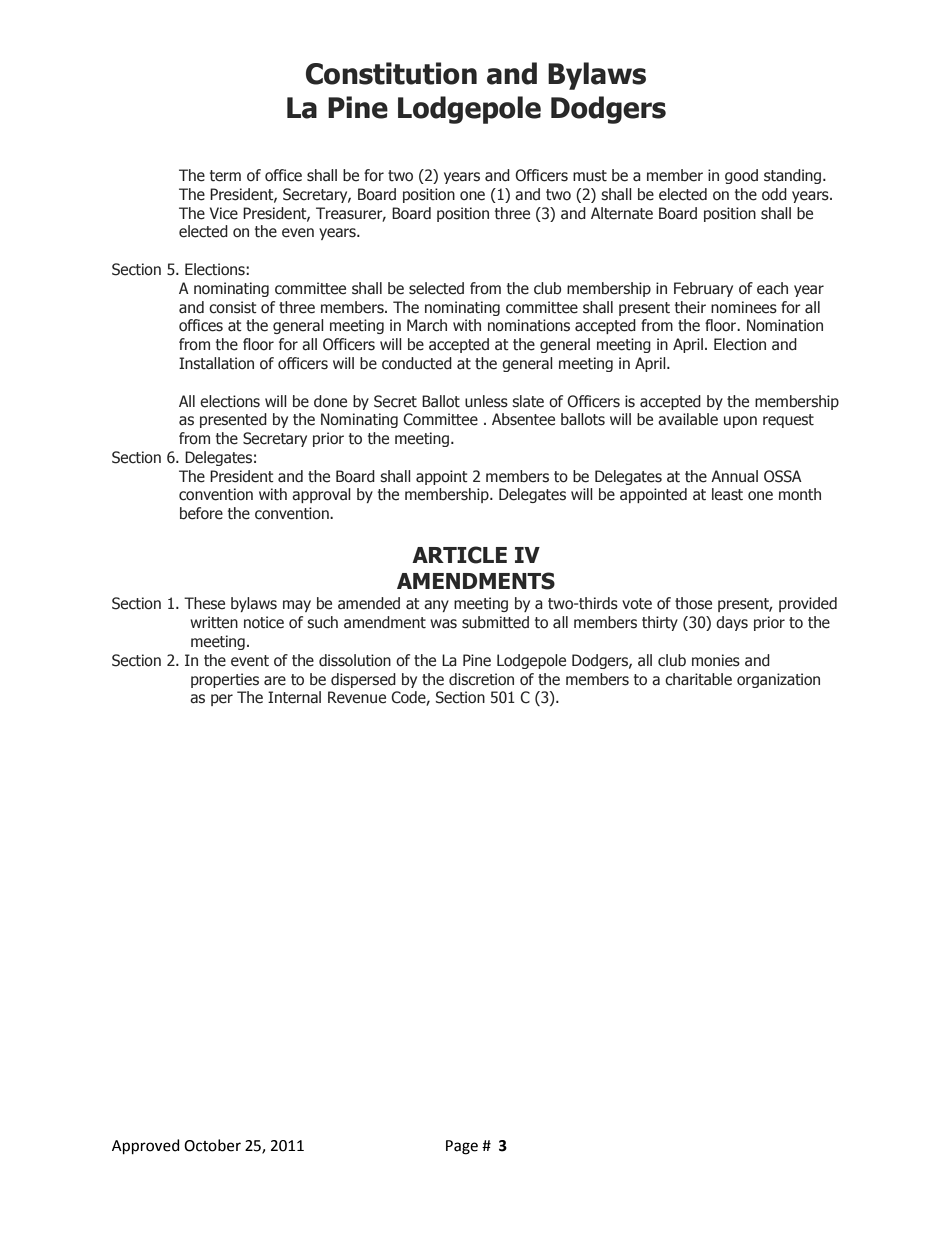 This screenshot has height=1233, width=952. I want to click on written, so click(214, 622).
